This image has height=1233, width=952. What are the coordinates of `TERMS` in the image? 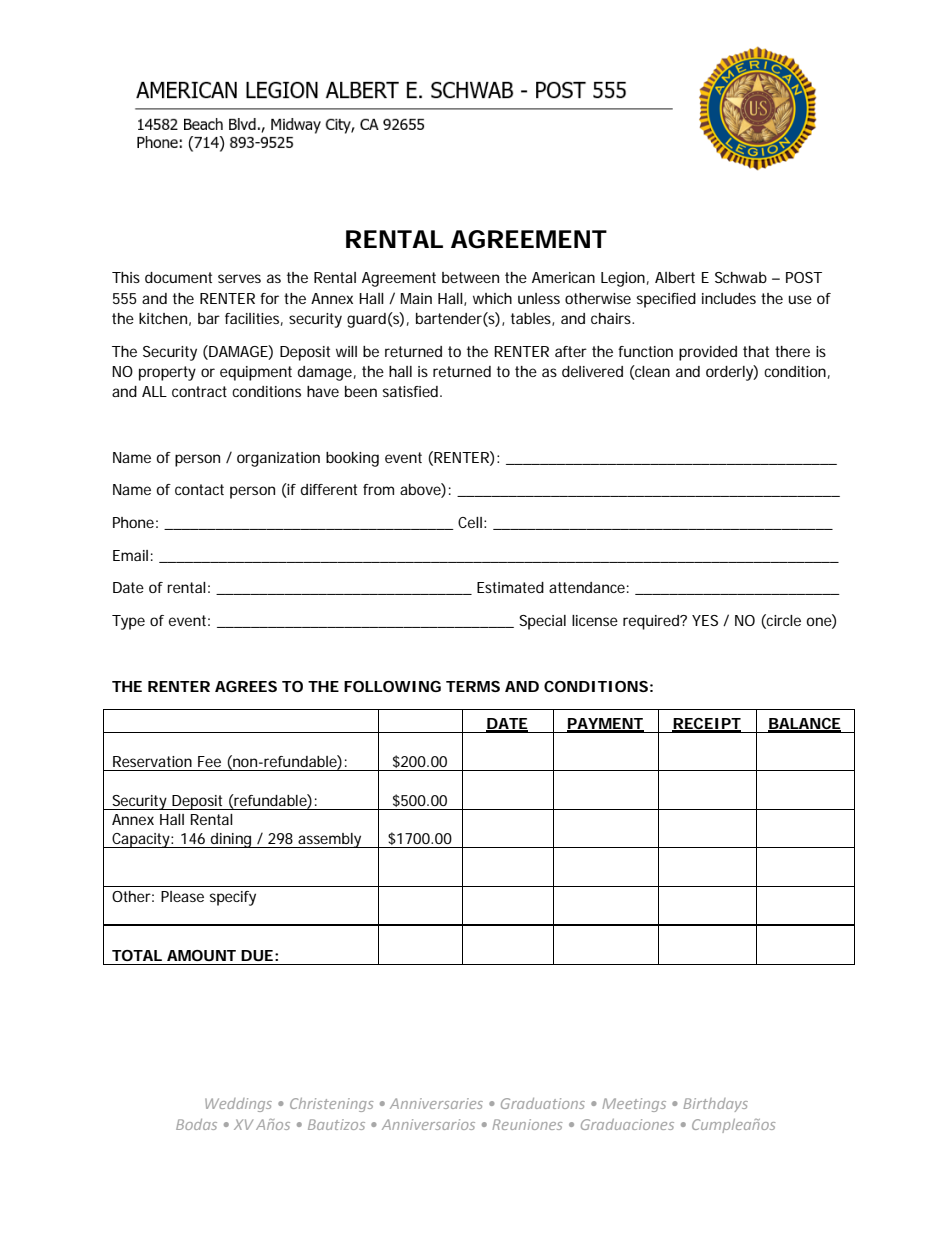 It's located at (473, 686).
